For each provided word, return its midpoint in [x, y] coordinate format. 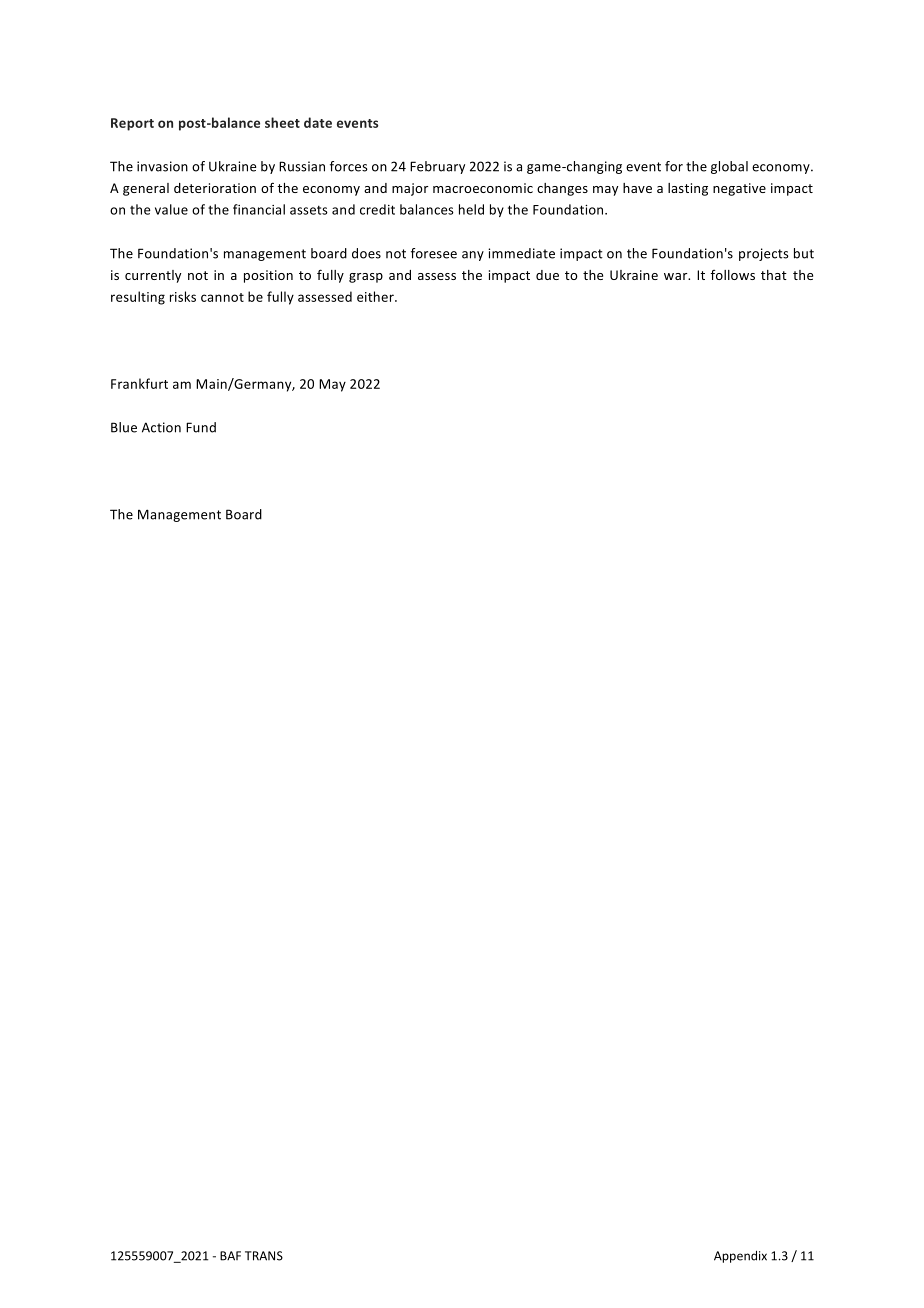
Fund [201, 427]
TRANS [264, 1256]
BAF [230, 1256]
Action [161, 427]
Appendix [740, 1256]
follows [733, 275]
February [437, 167]
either [376, 296]
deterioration [215, 188]
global [729, 167]
